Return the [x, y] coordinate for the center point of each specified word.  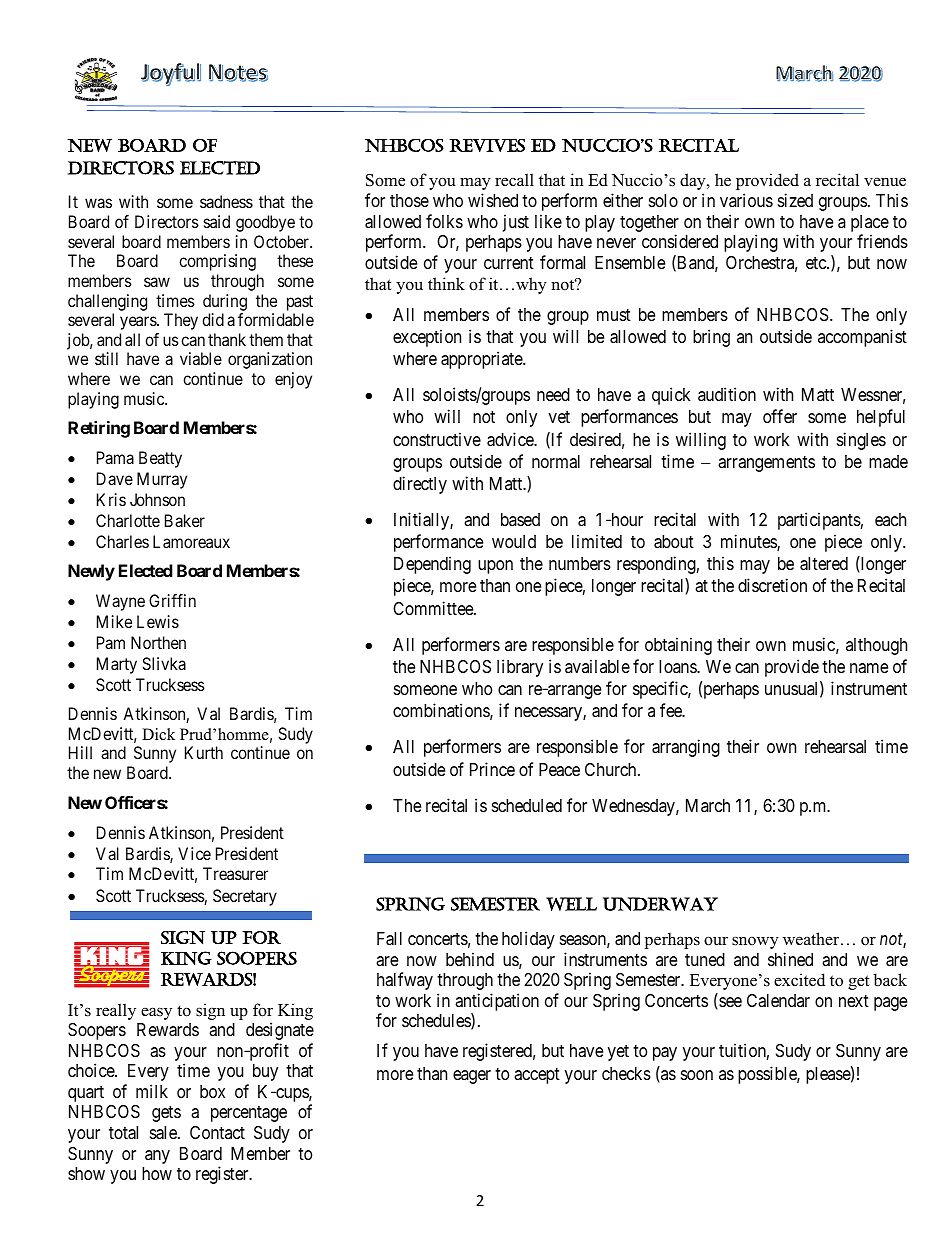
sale [164, 1133]
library [520, 668]
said [217, 221]
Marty [117, 665]
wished [493, 200]
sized [795, 200]
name [869, 668]
